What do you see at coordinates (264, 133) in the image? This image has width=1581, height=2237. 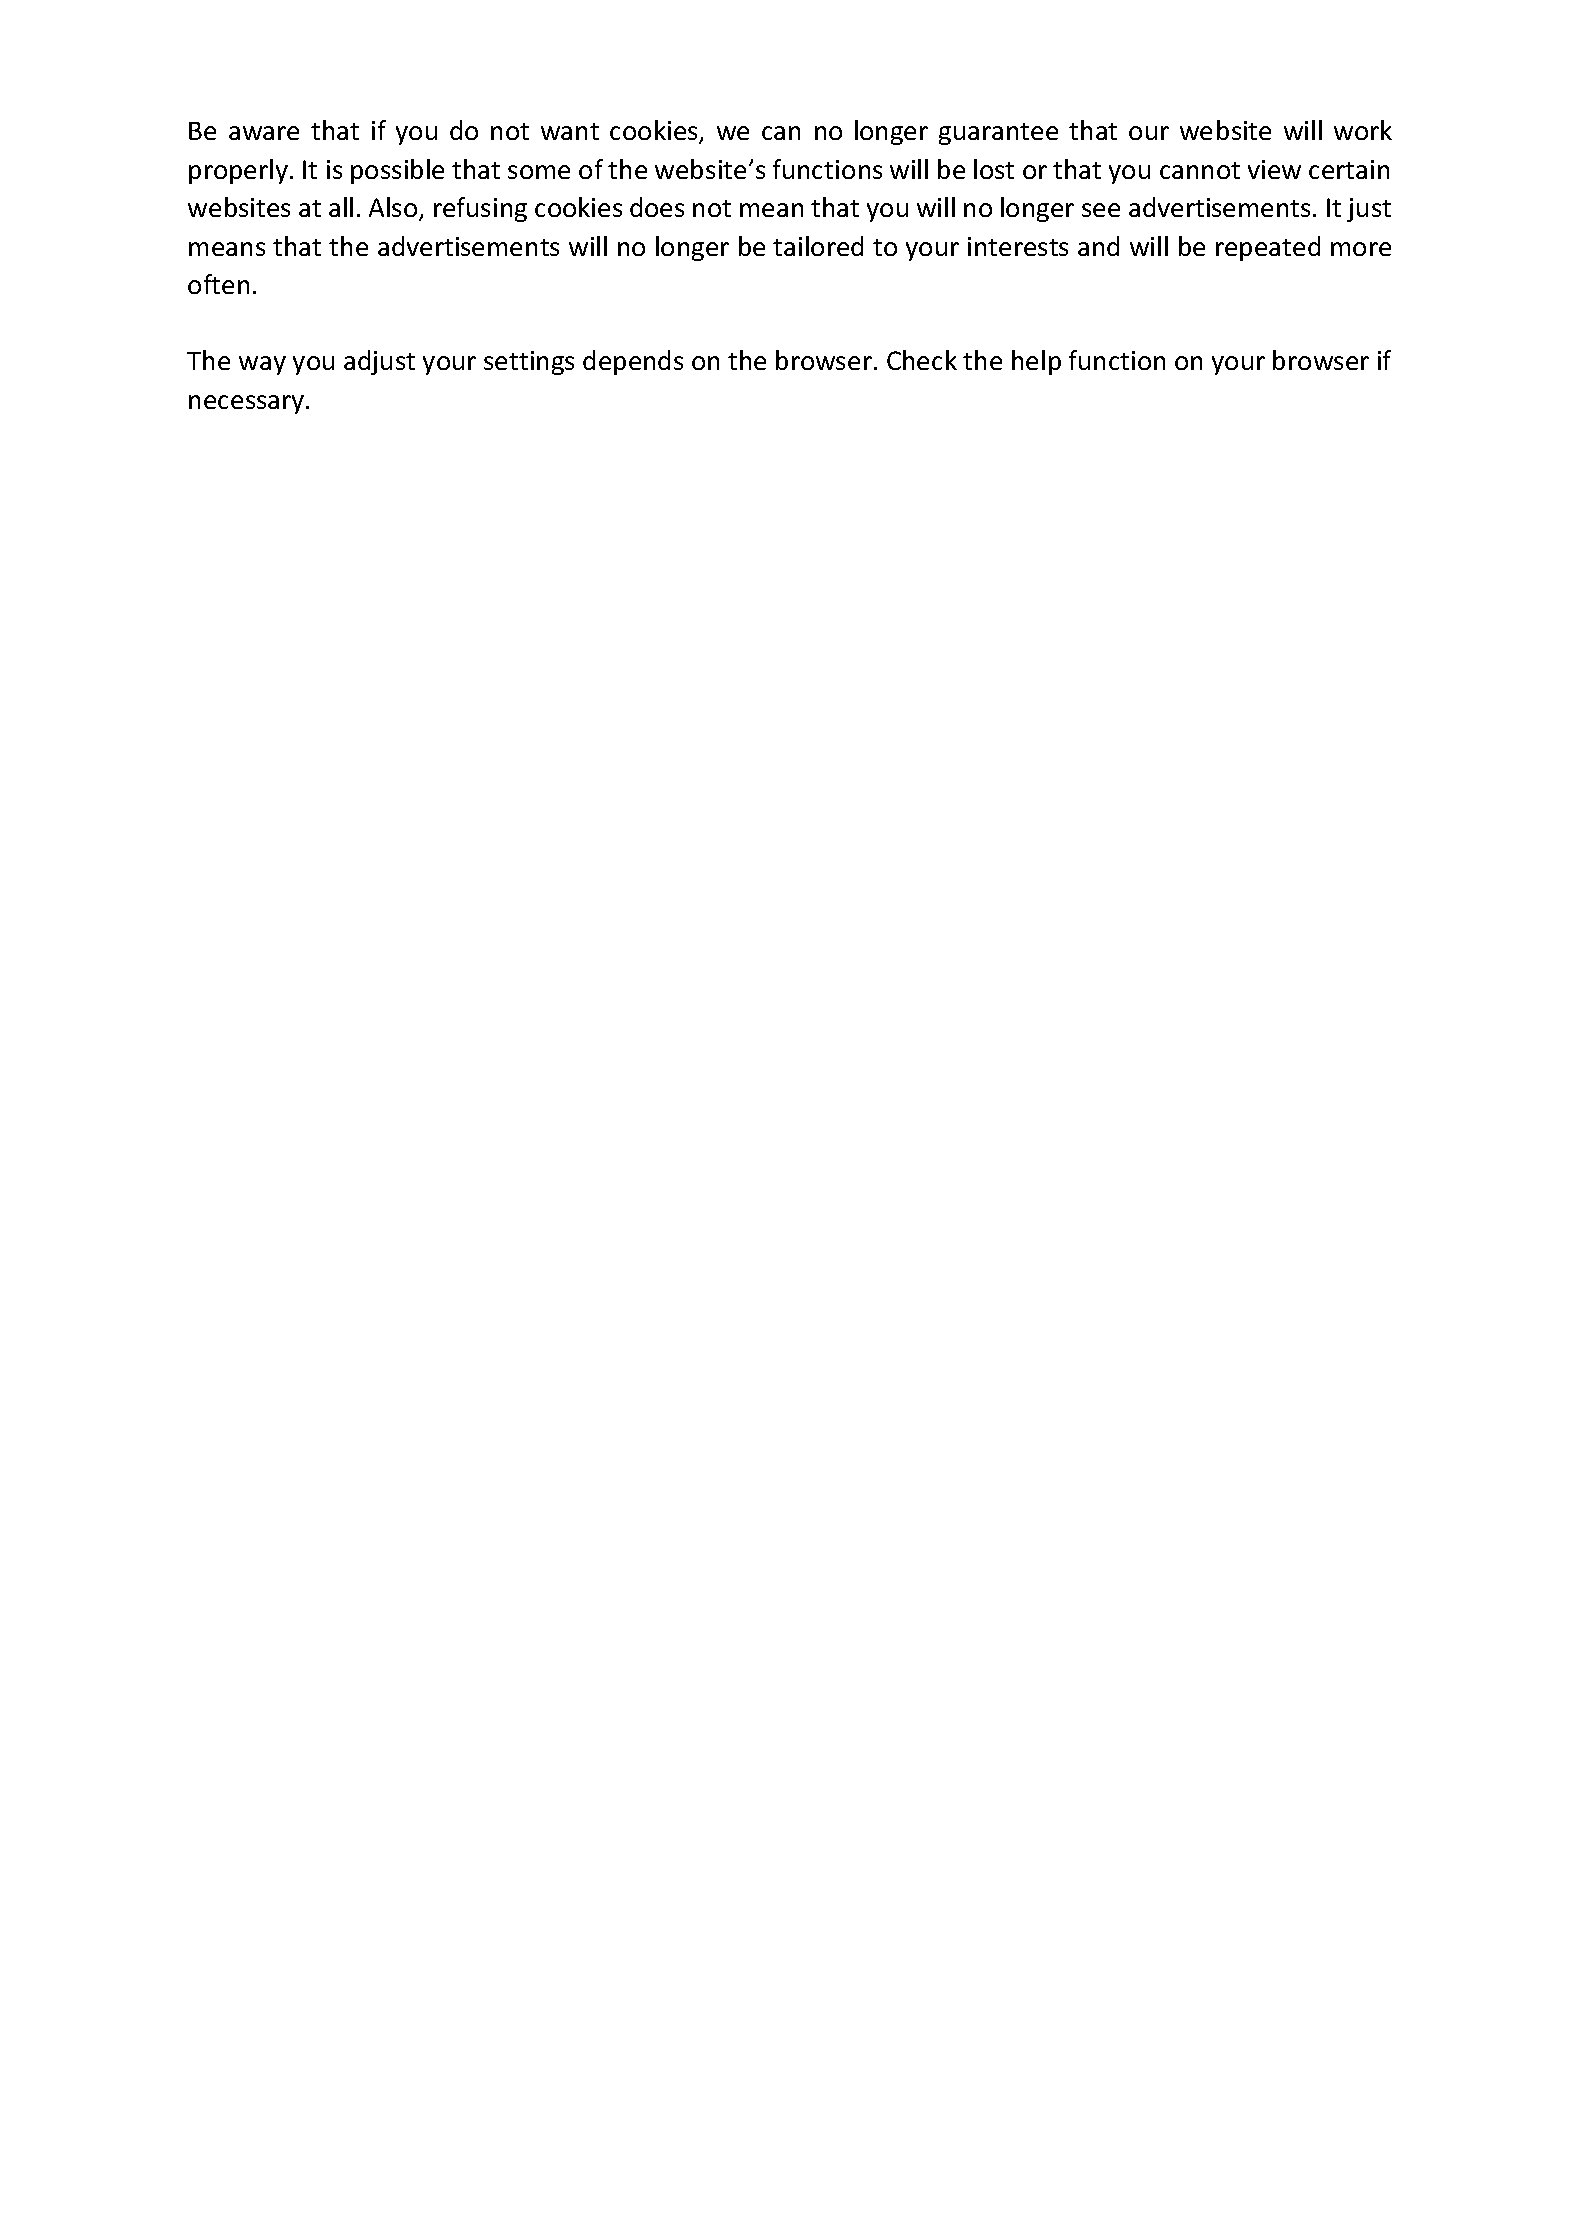 I see `aware` at bounding box center [264, 133].
